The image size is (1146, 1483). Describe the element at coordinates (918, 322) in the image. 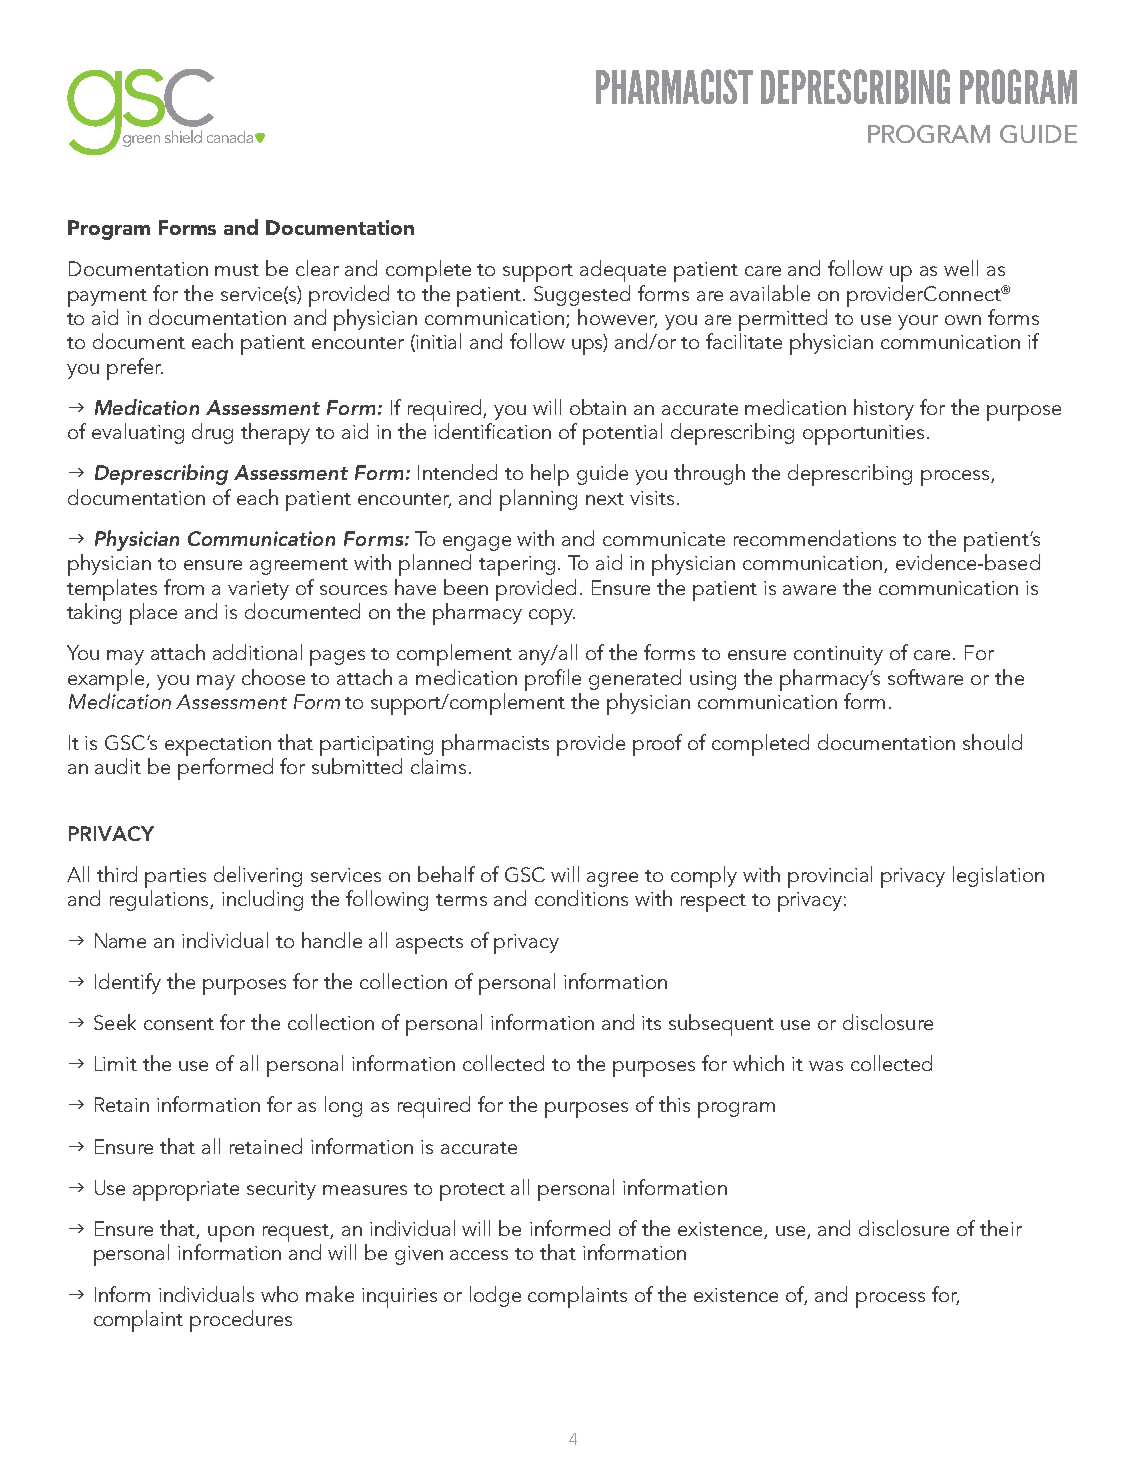

I see `your` at that location.
